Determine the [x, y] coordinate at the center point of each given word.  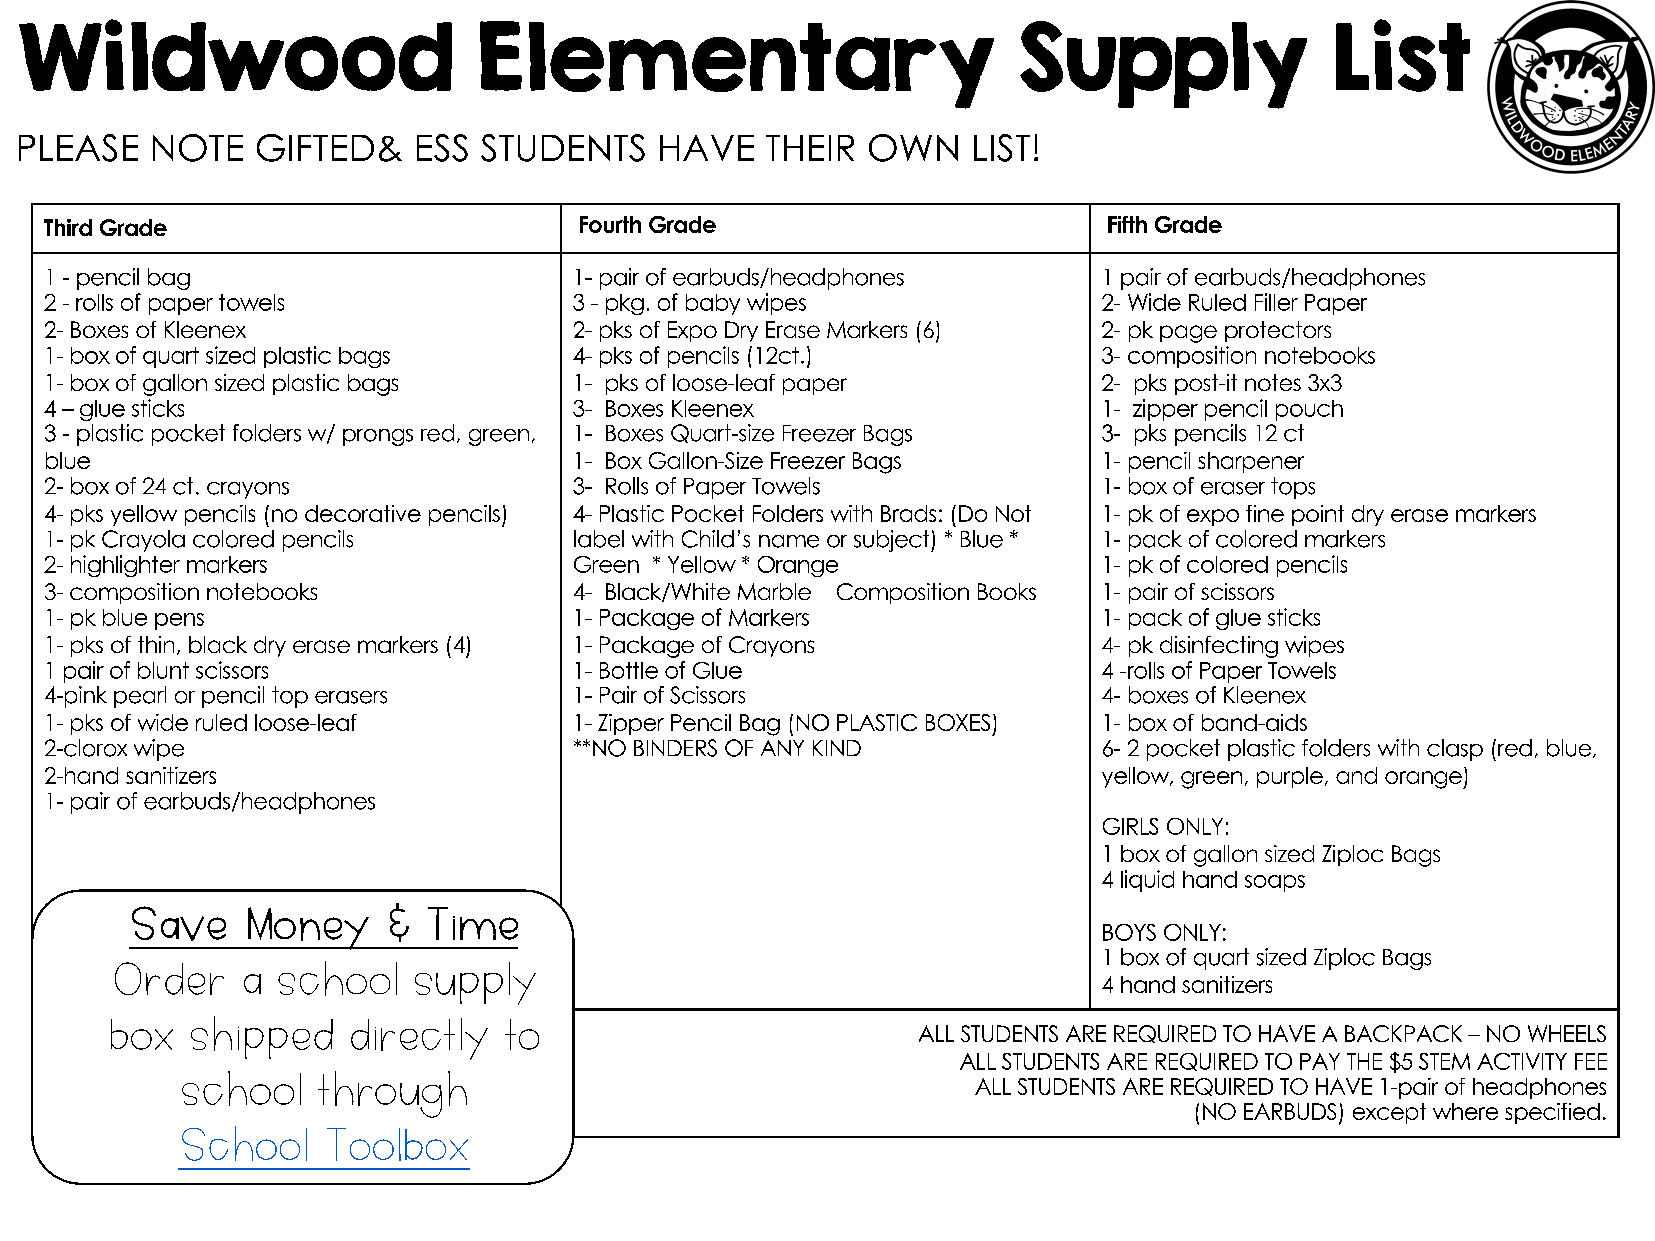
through [392, 1094]
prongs [378, 437]
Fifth [1127, 224]
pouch [1309, 410]
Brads [908, 513]
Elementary [737, 65]
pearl [140, 697]
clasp [1455, 750]
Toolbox [397, 1144]
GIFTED [315, 148]
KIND [837, 748]
